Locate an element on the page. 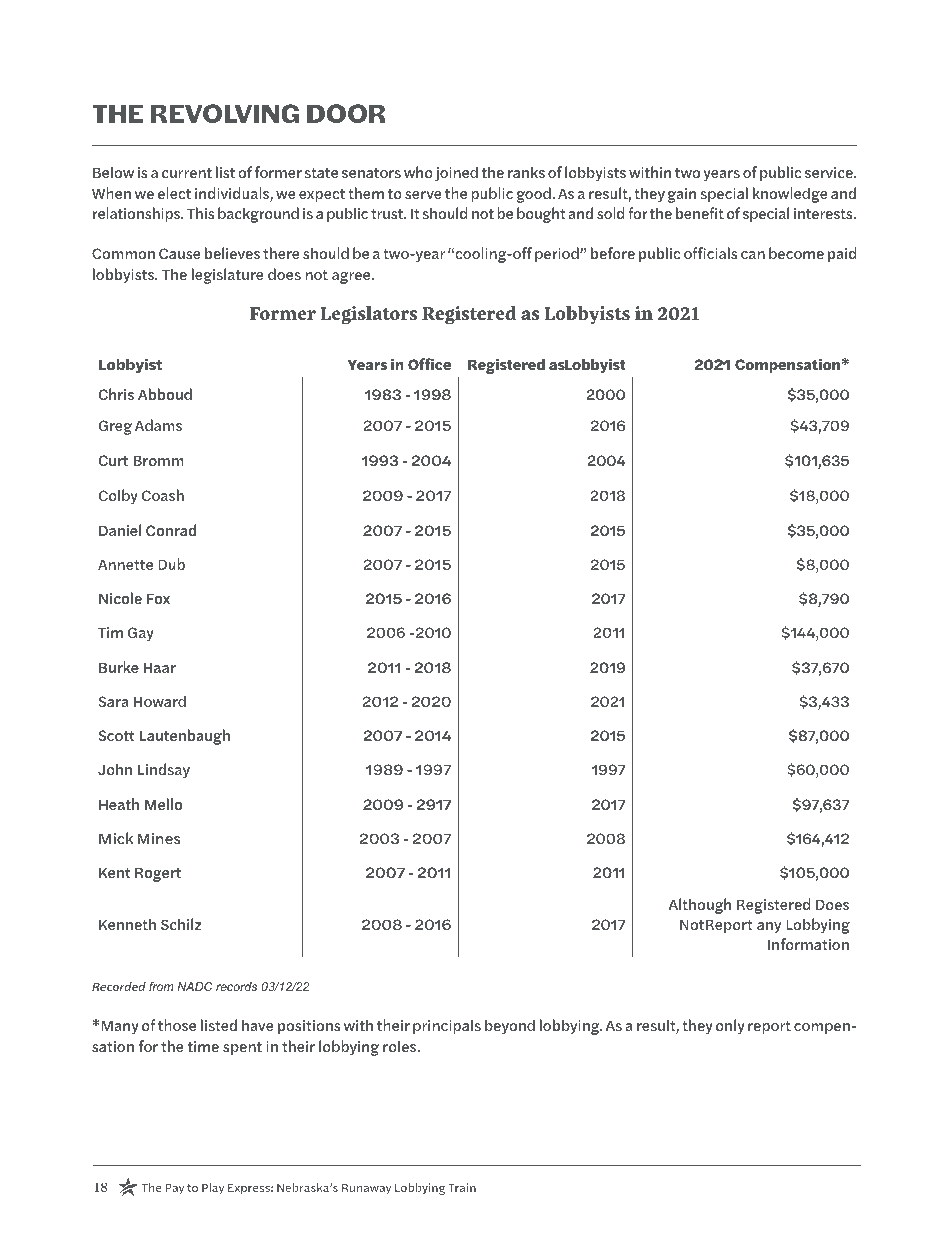 This document has height=1233, width=952. Legislators is located at coordinates (369, 315).
